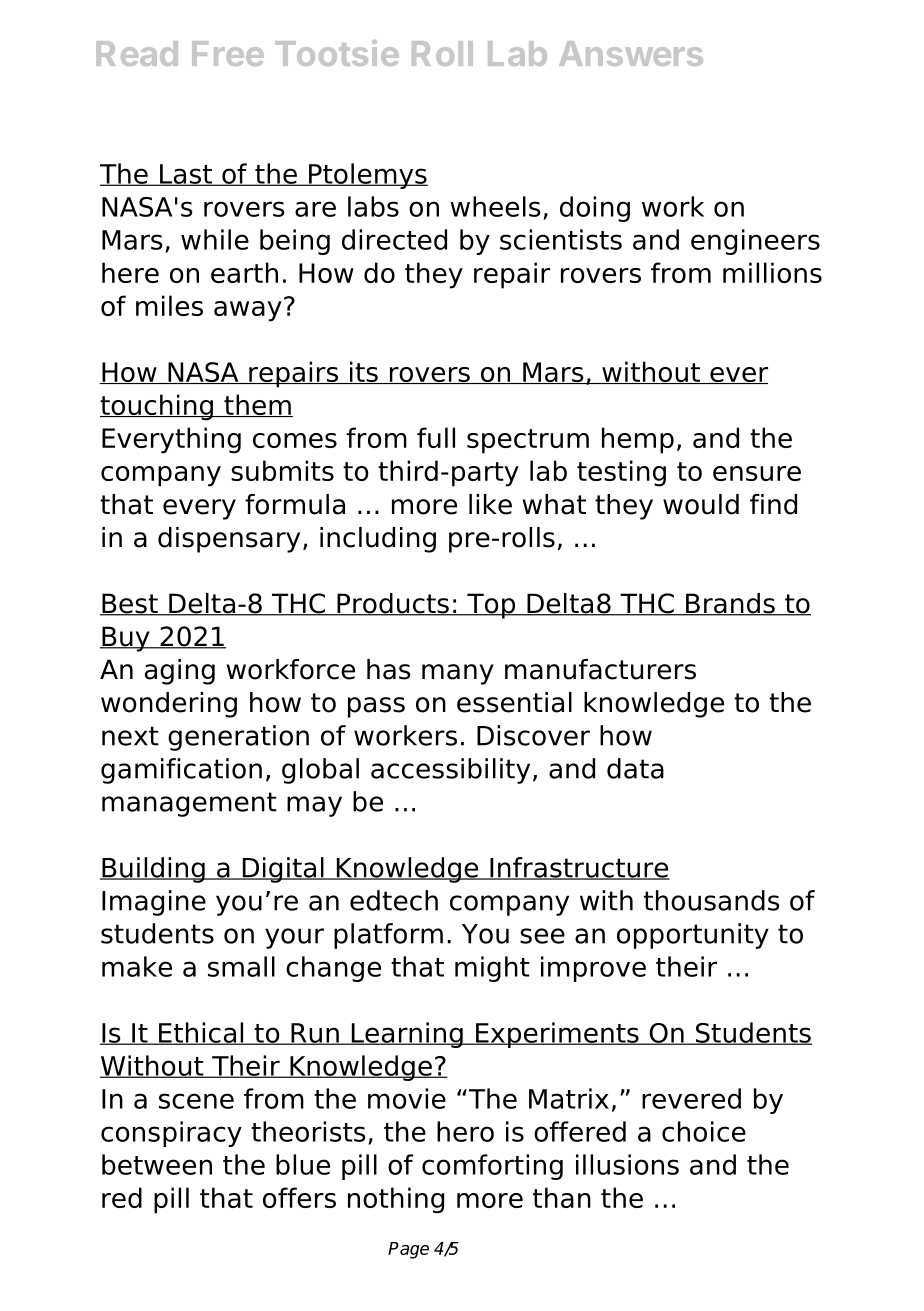 This page has width=924, height=1311. I want to click on many, so click(458, 674).
